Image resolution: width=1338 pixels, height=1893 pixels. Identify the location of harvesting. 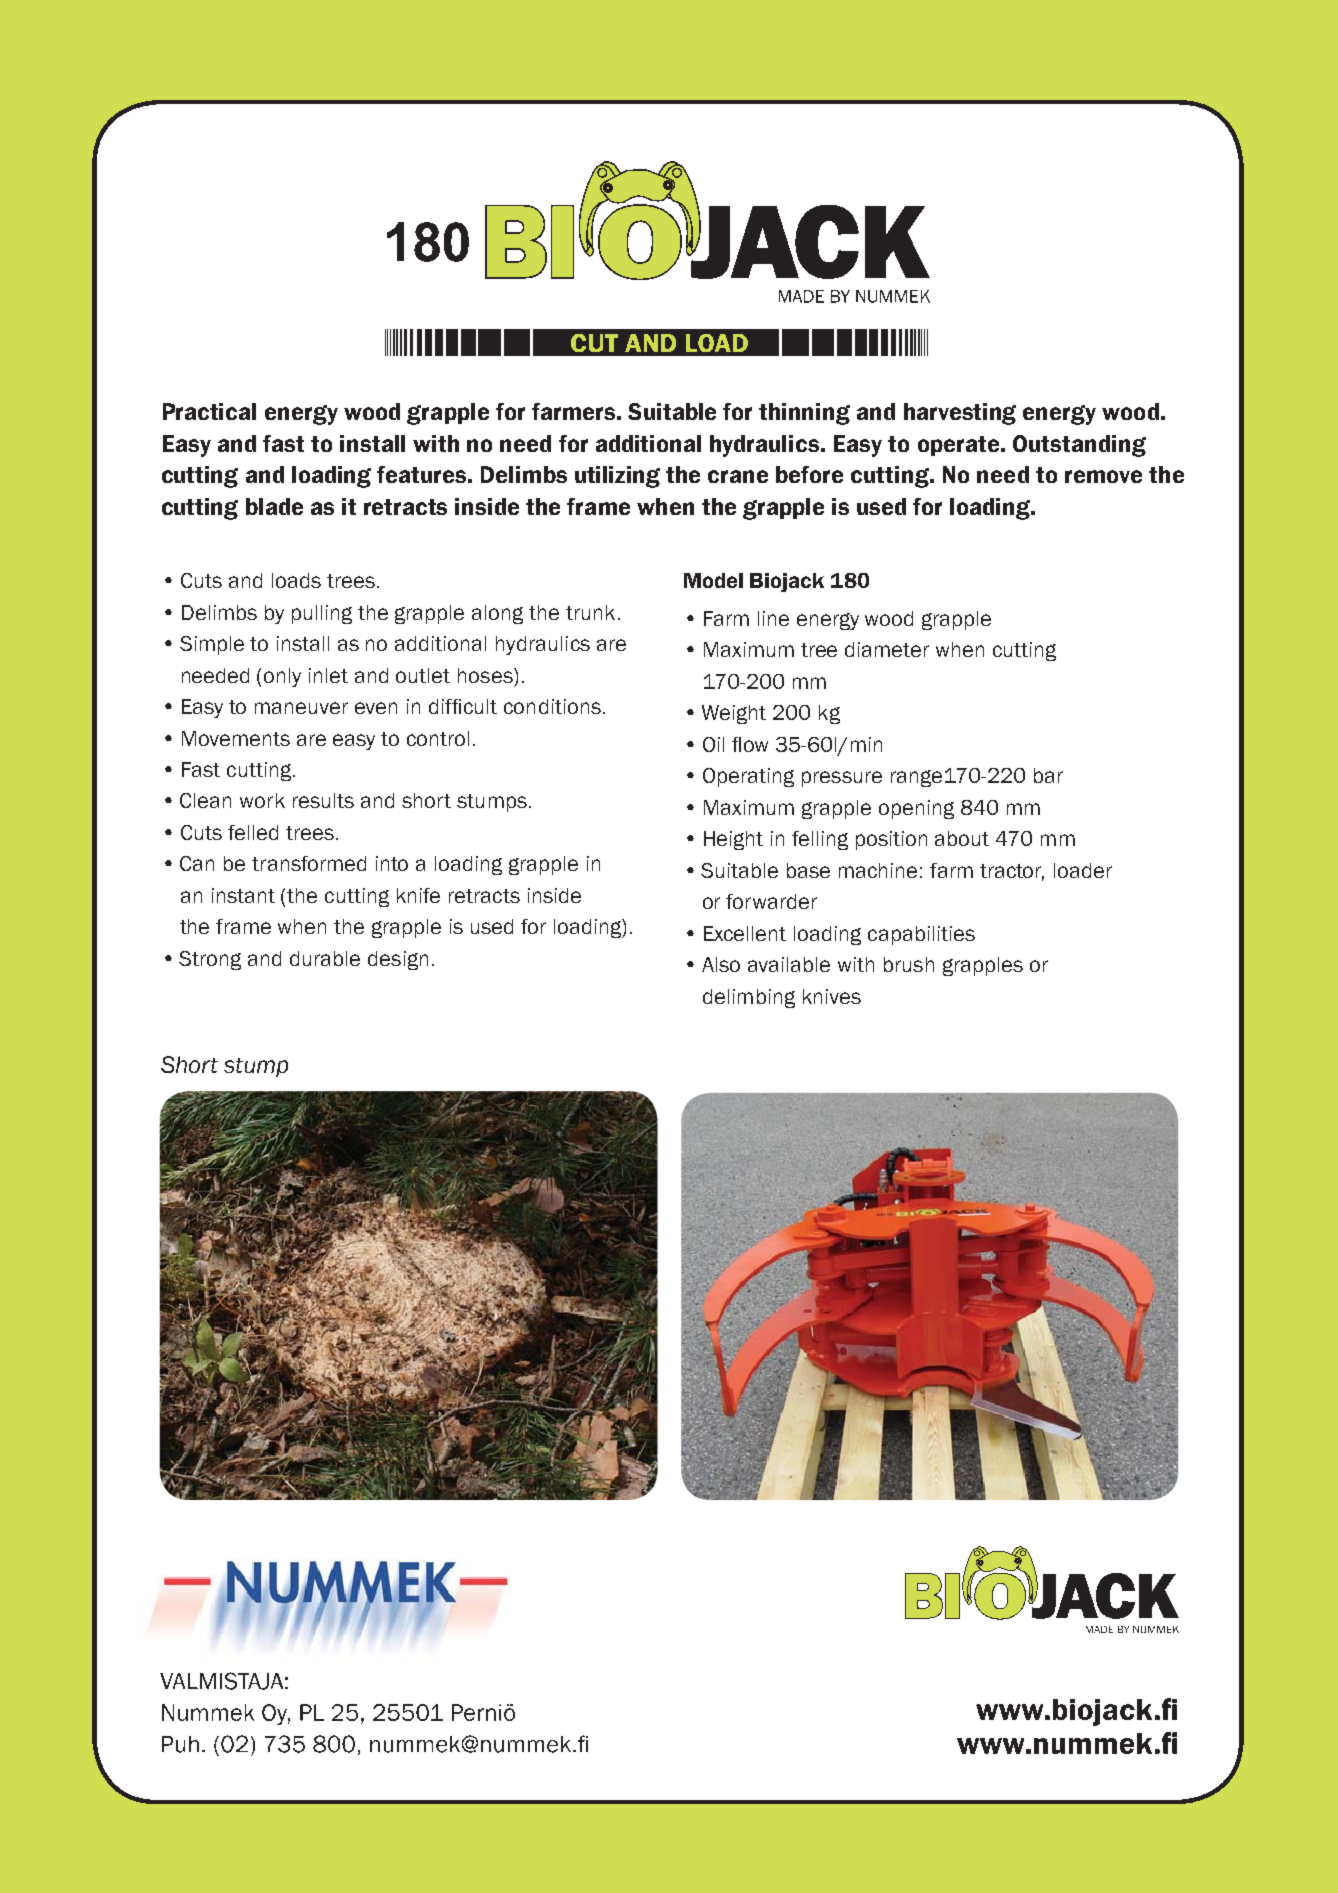
(960, 414).
